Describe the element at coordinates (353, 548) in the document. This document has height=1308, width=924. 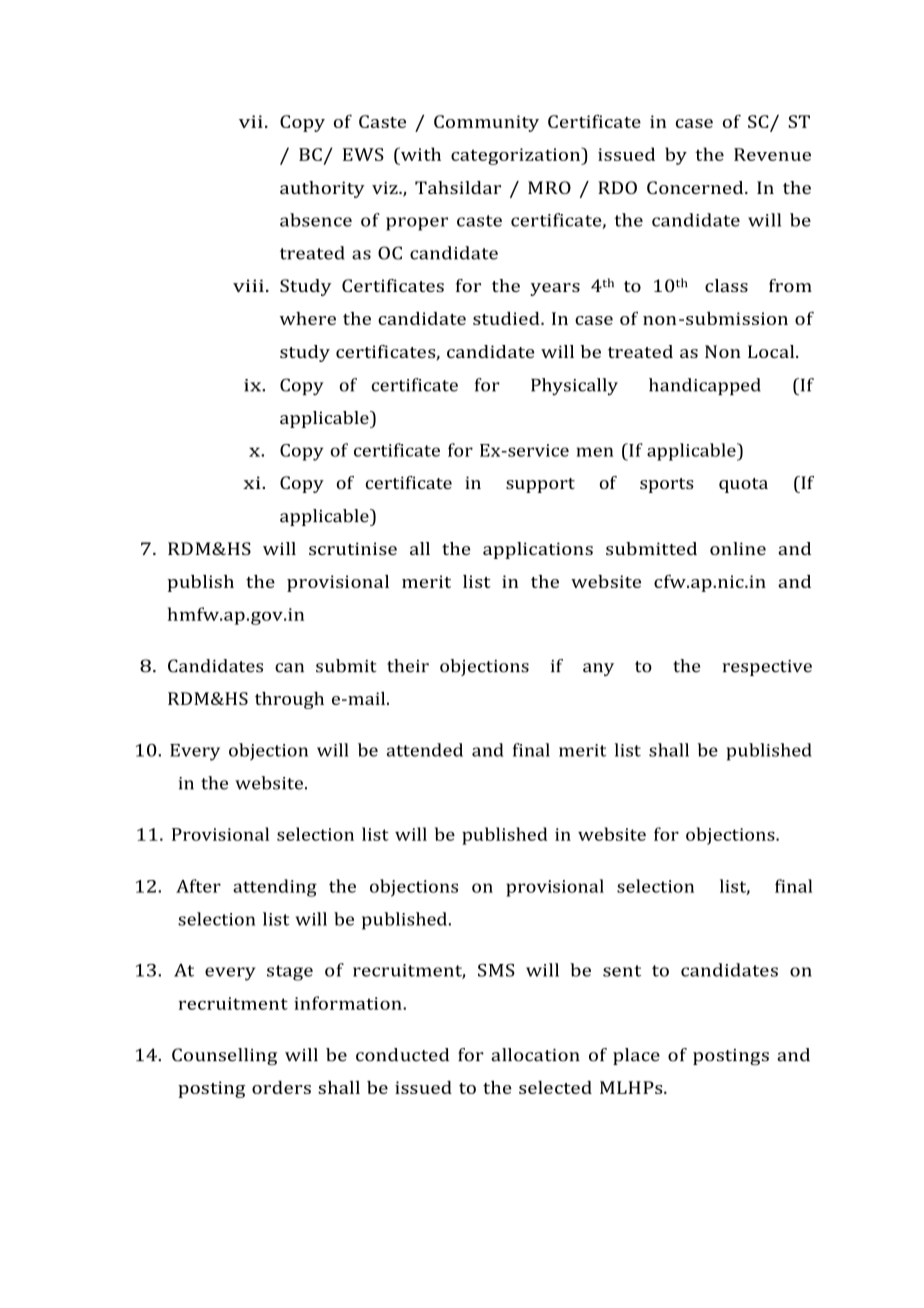
I see `scrutinise` at that location.
